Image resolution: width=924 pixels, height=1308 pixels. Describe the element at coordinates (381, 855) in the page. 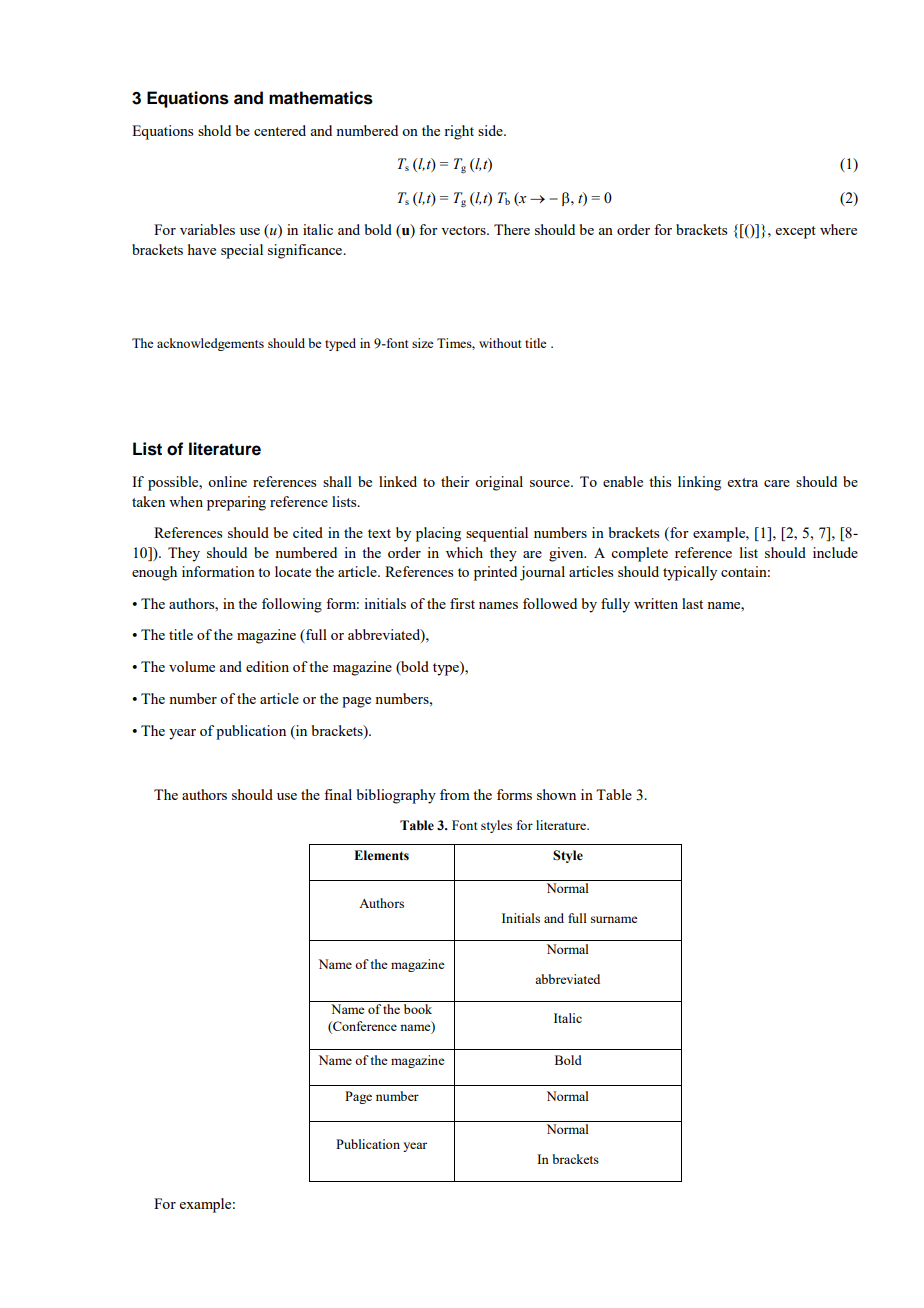

I see `Elements` at that location.
